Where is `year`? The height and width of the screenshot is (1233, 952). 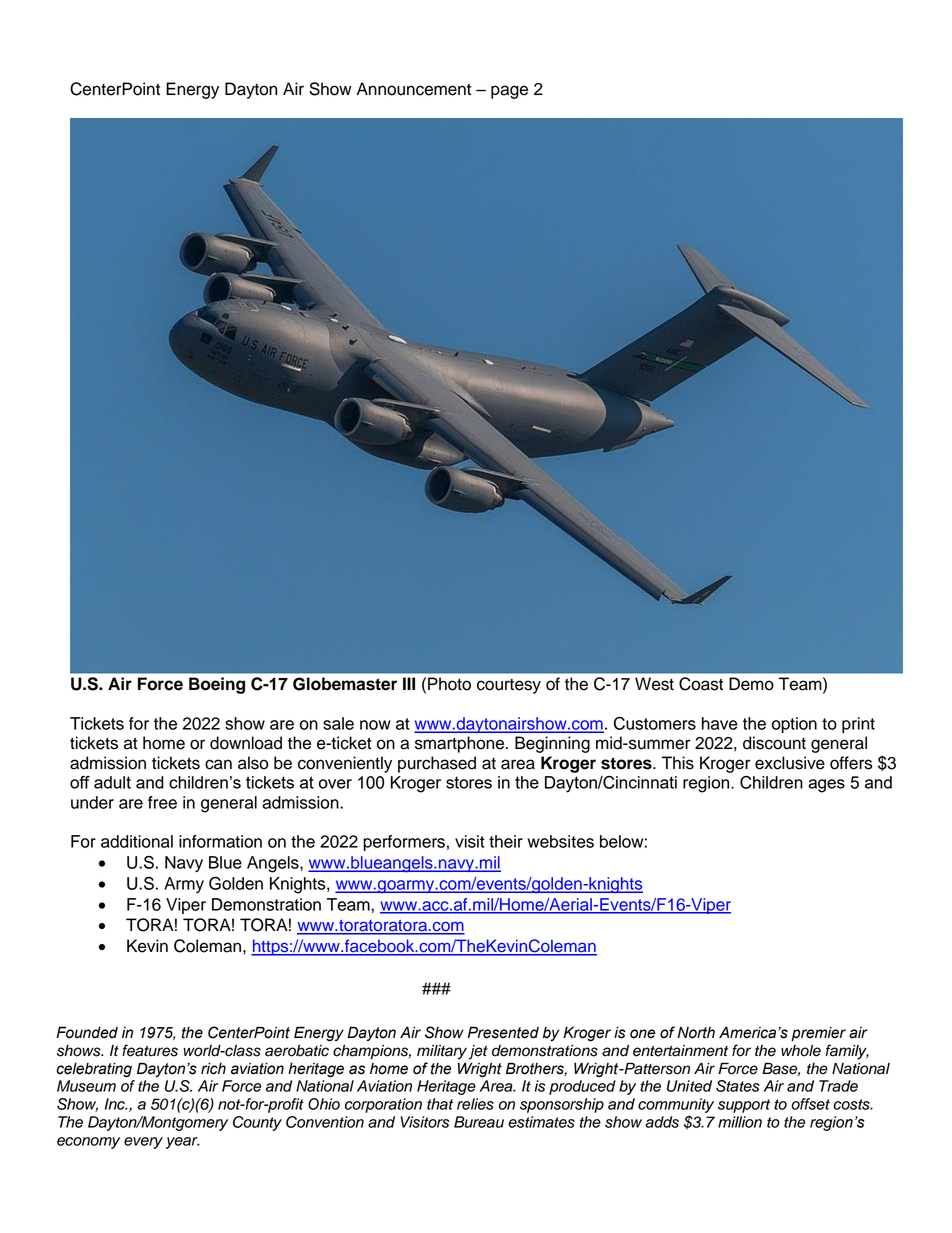
year is located at coordinates (183, 1143).
